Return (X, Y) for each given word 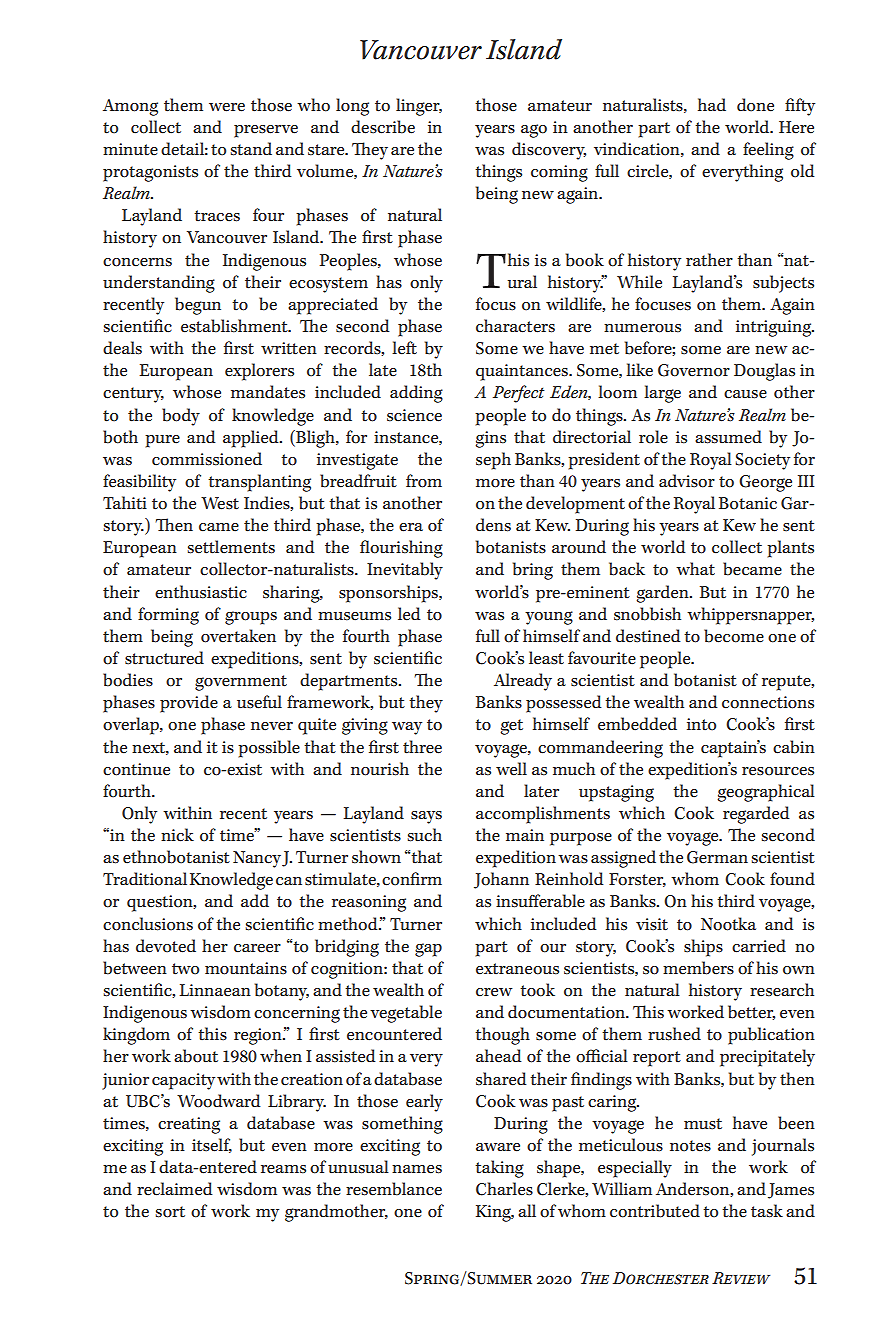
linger (419, 107)
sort (170, 1212)
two (185, 969)
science (414, 415)
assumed (728, 437)
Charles (504, 1189)
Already (523, 682)
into (701, 724)
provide (189, 704)
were (227, 107)
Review (741, 1278)
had (712, 104)
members (698, 968)
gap (428, 950)
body (181, 417)
